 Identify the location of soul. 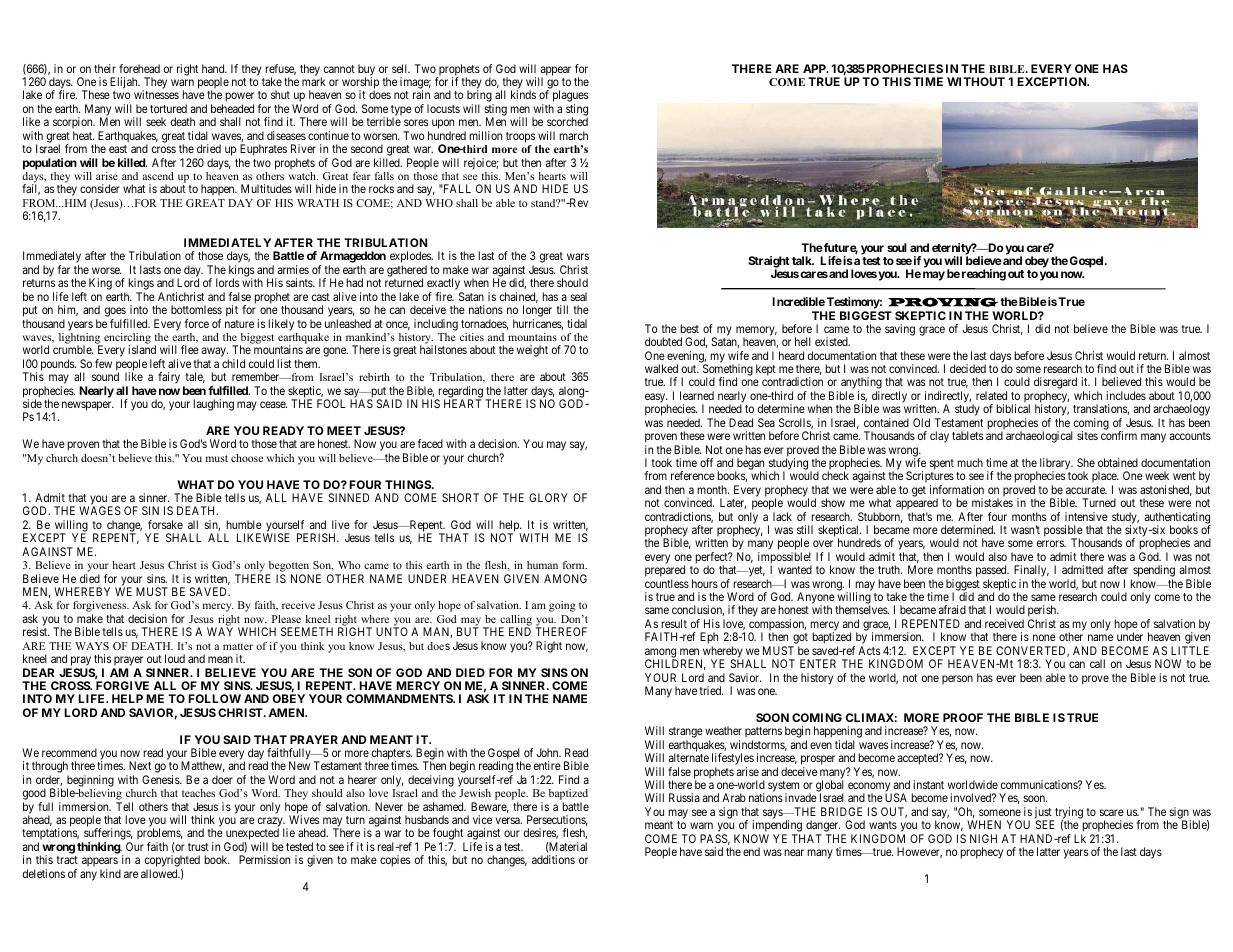
(897, 247).
